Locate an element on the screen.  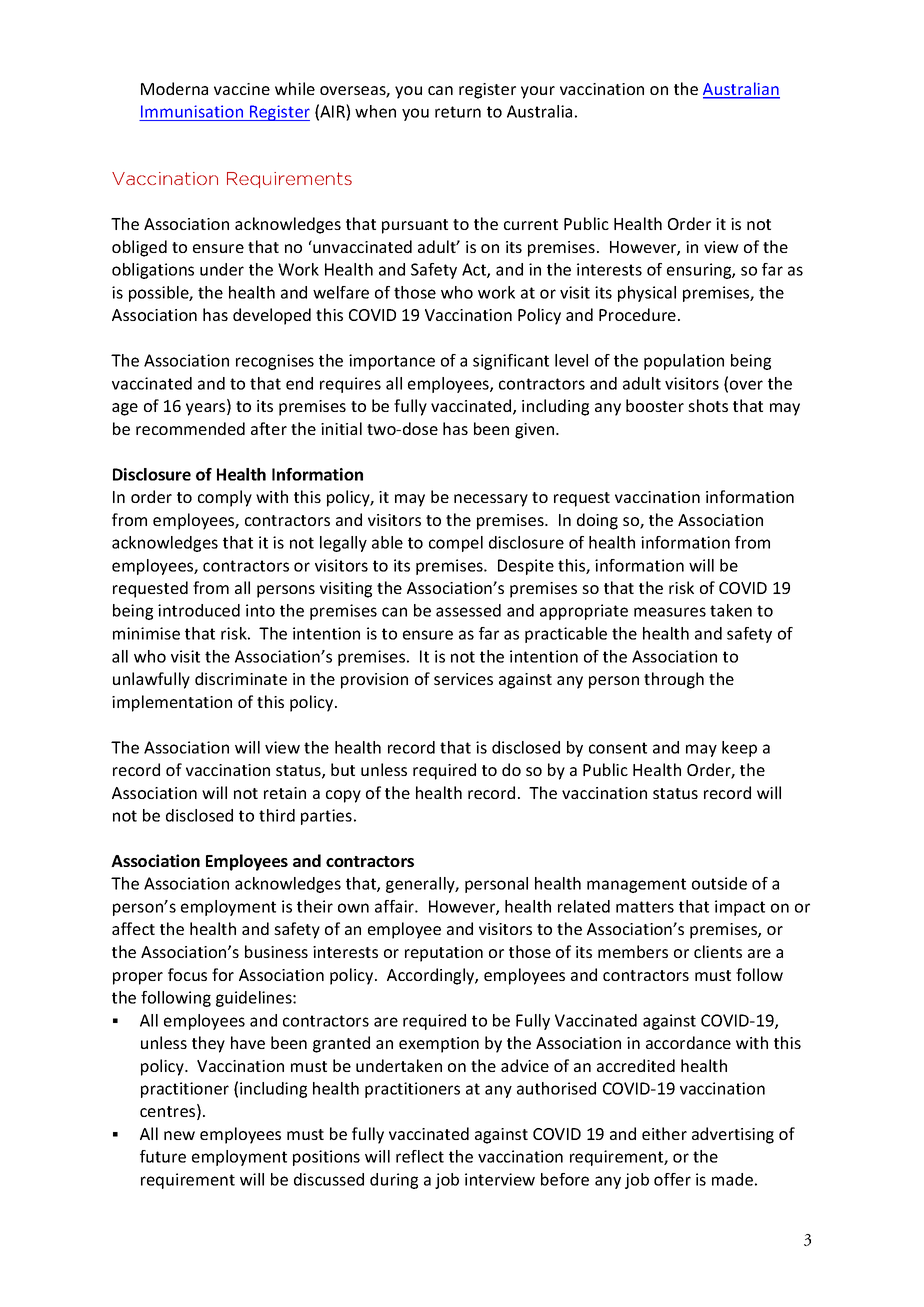
your is located at coordinates (538, 92).
